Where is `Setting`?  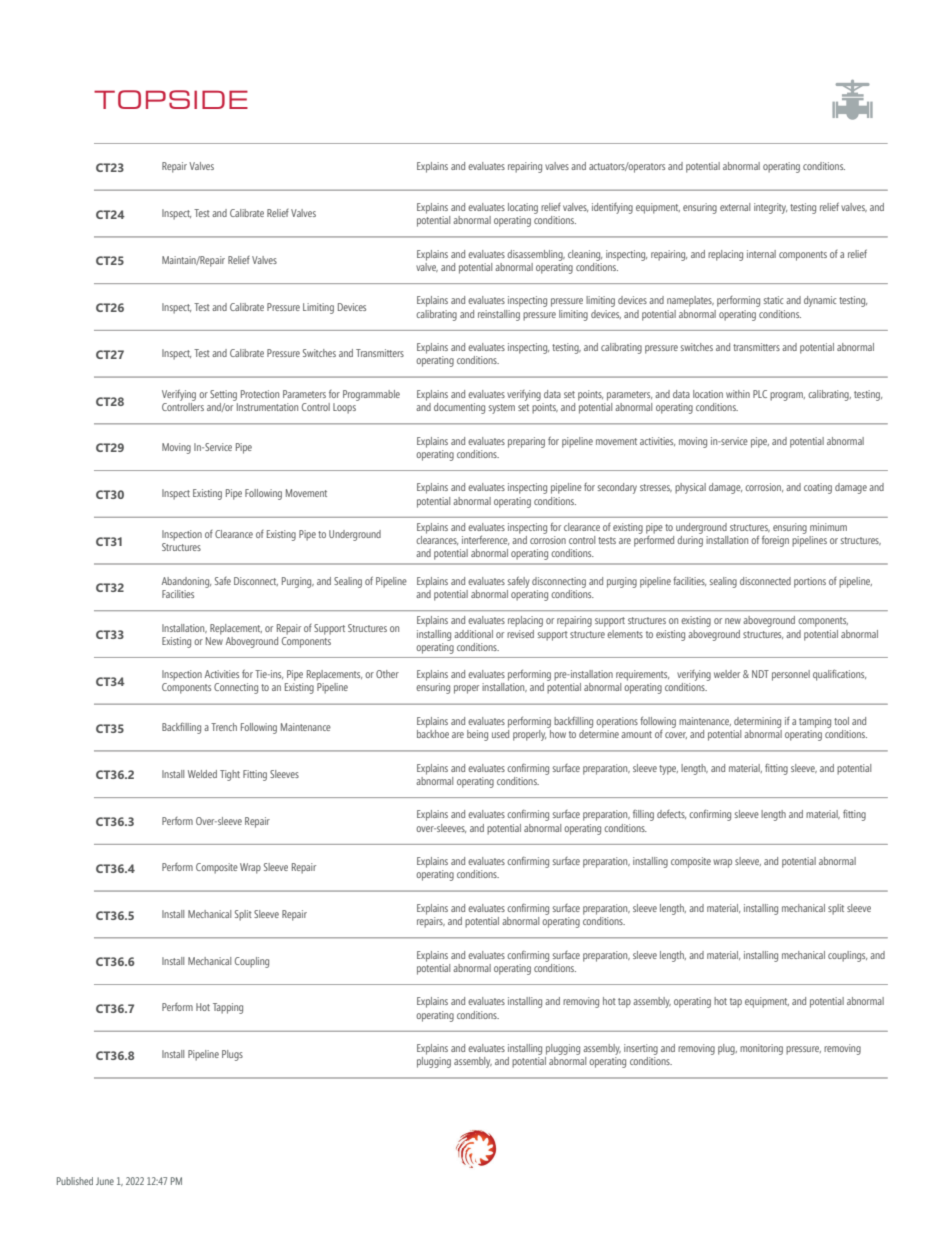
Setting is located at coordinates (223, 395).
